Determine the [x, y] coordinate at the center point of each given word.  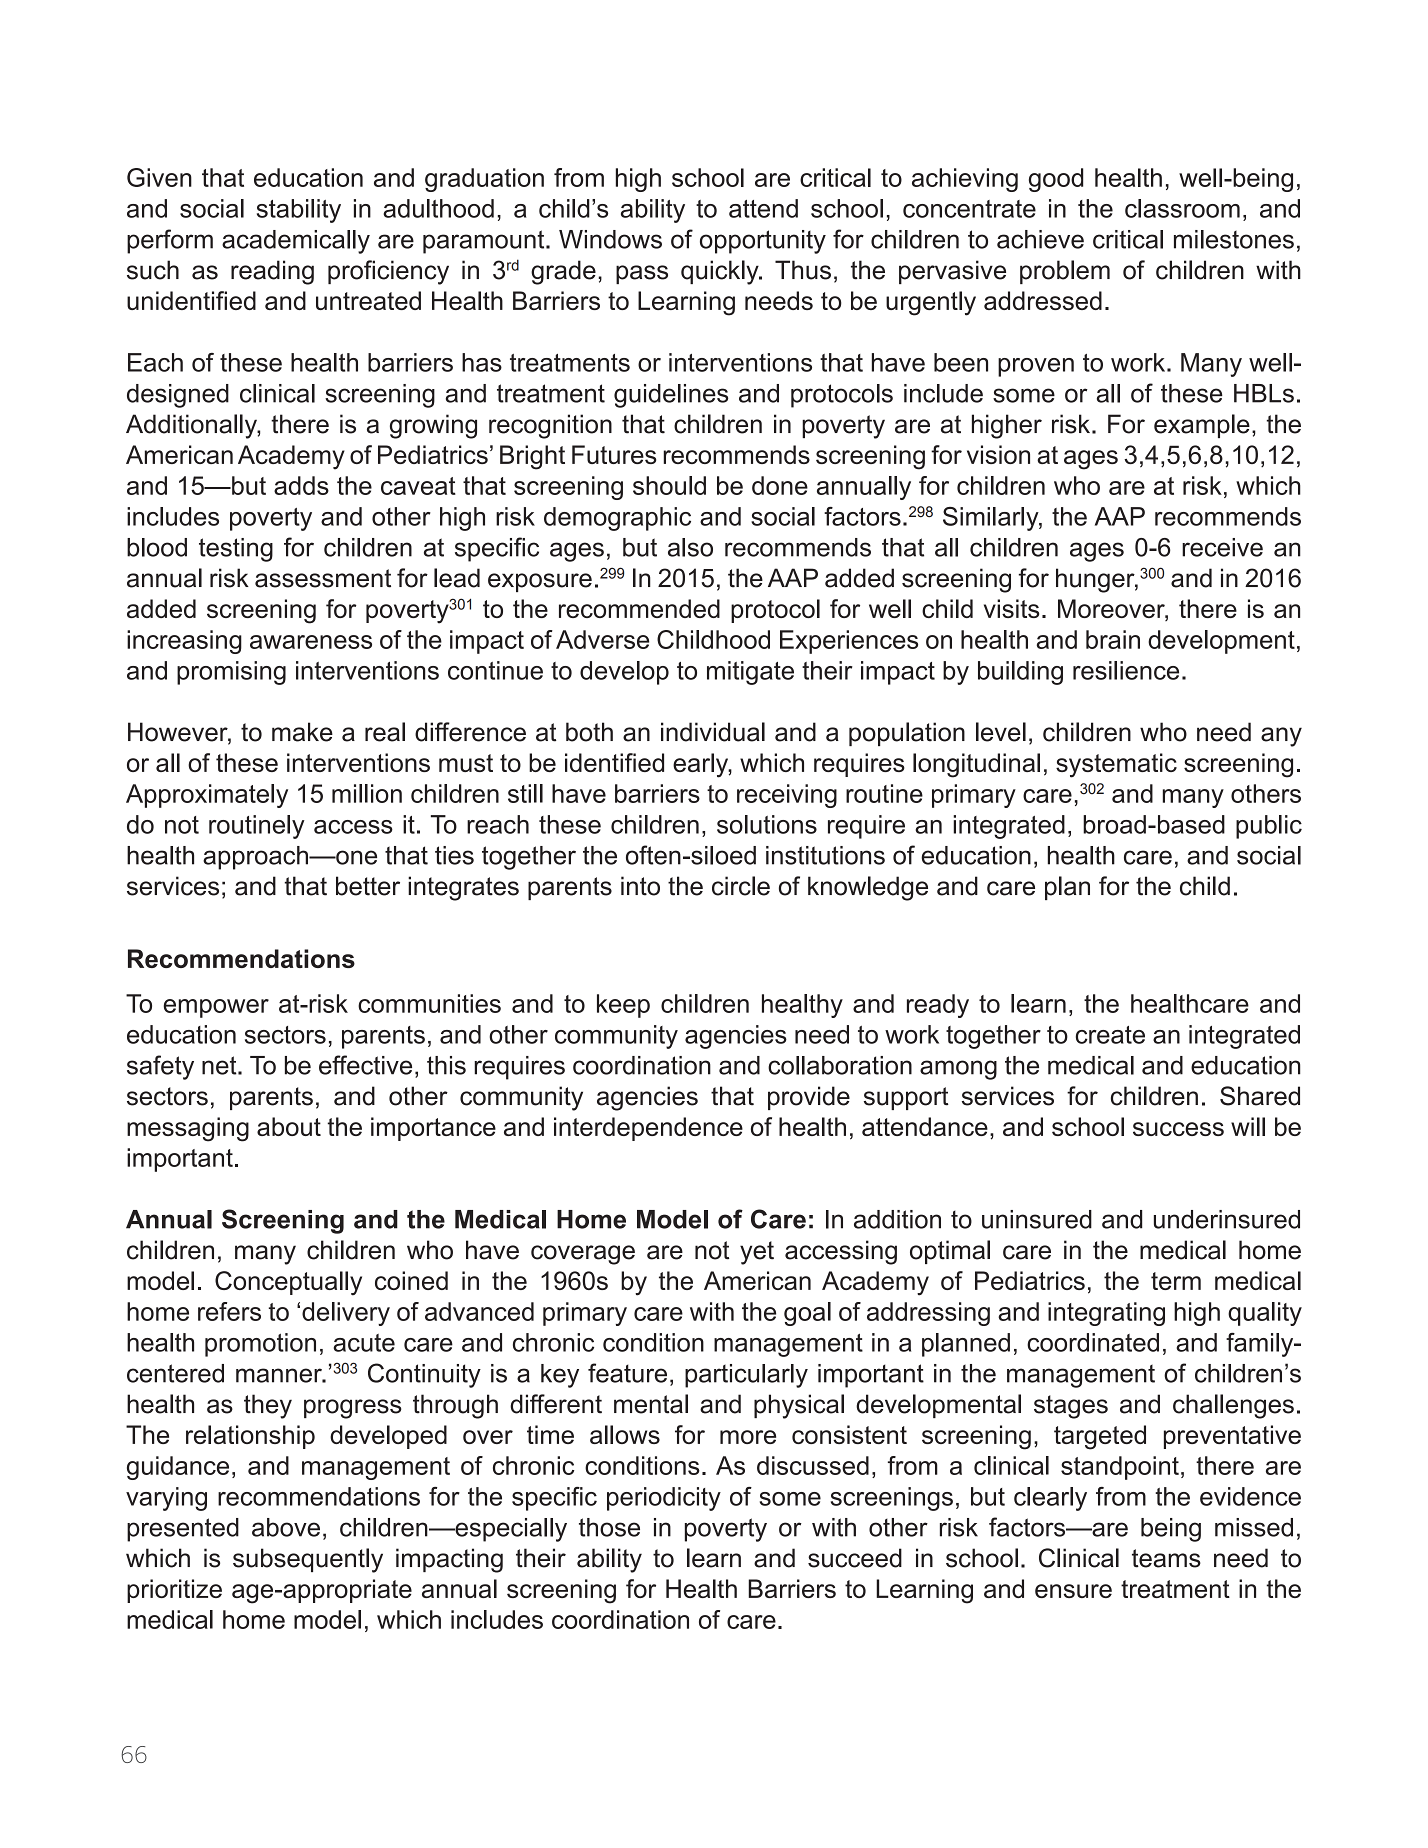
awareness [311, 642]
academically [296, 242]
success [1178, 1129]
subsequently [308, 1560]
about [289, 1126]
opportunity [763, 242]
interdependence [648, 1129]
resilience [1126, 670]
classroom [1182, 208]
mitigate [750, 673]
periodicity [664, 1499]
